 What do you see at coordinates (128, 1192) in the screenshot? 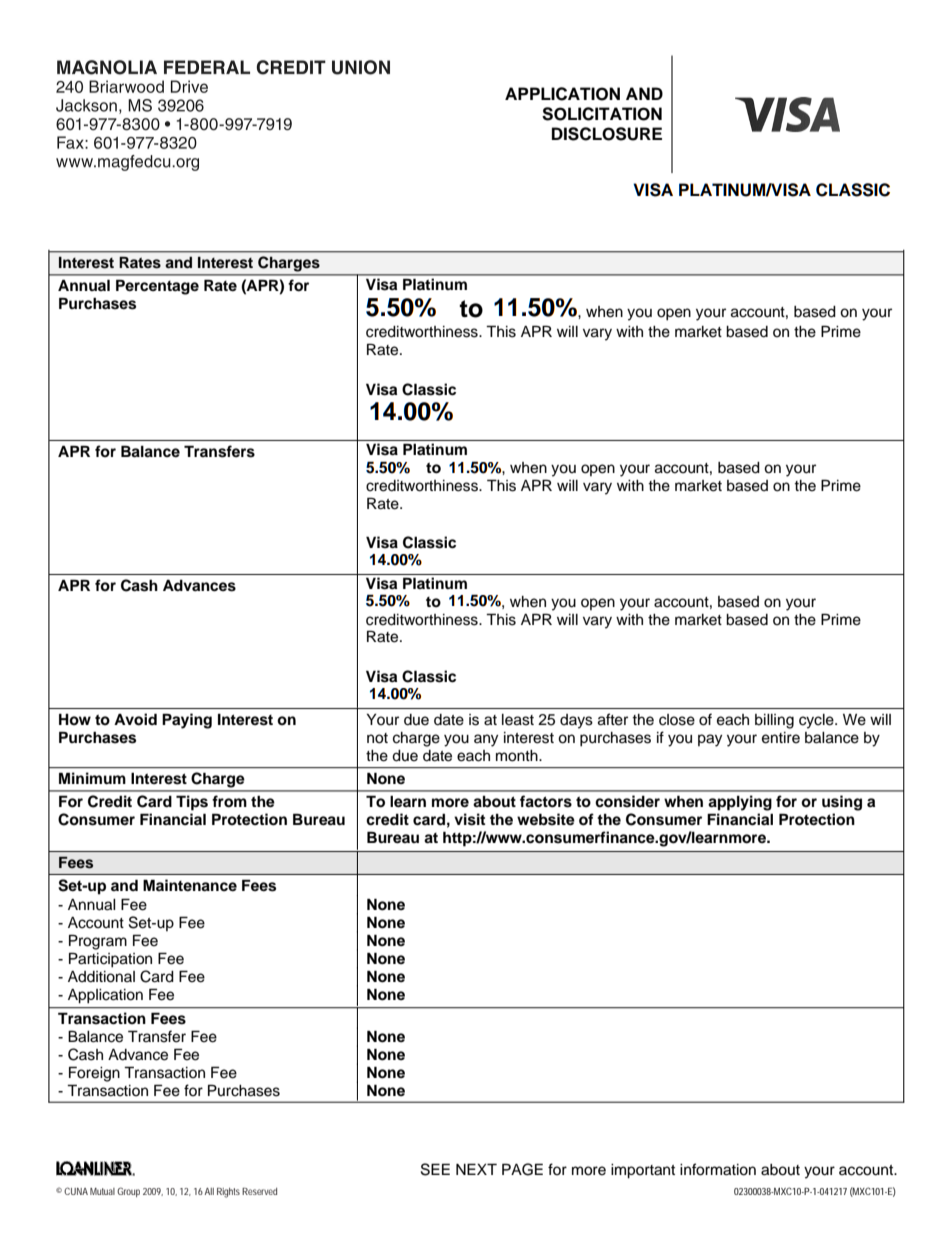
I see `Group` at bounding box center [128, 1192].
